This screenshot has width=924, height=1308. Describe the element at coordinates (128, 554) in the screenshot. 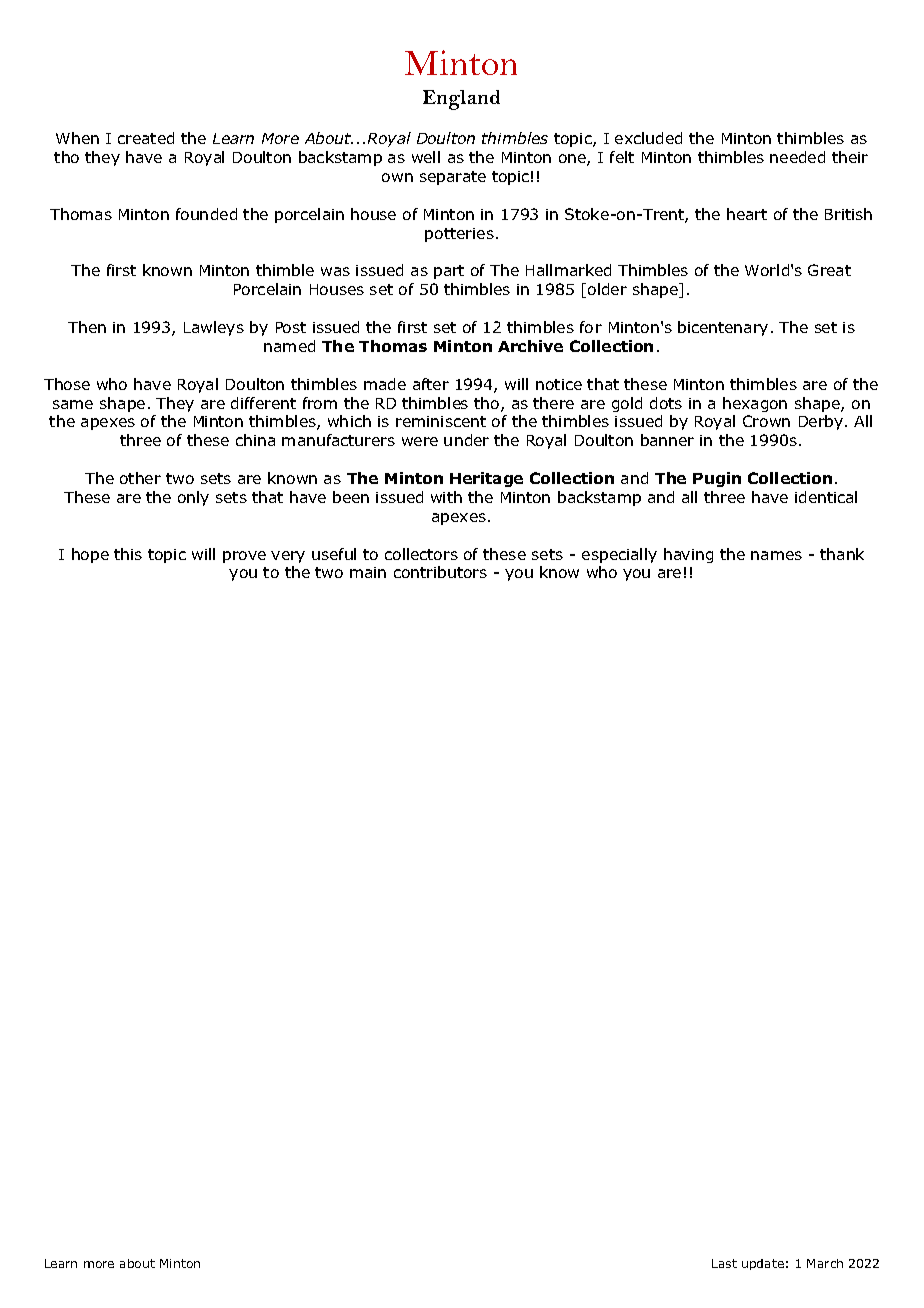

I see `this` at that location.
